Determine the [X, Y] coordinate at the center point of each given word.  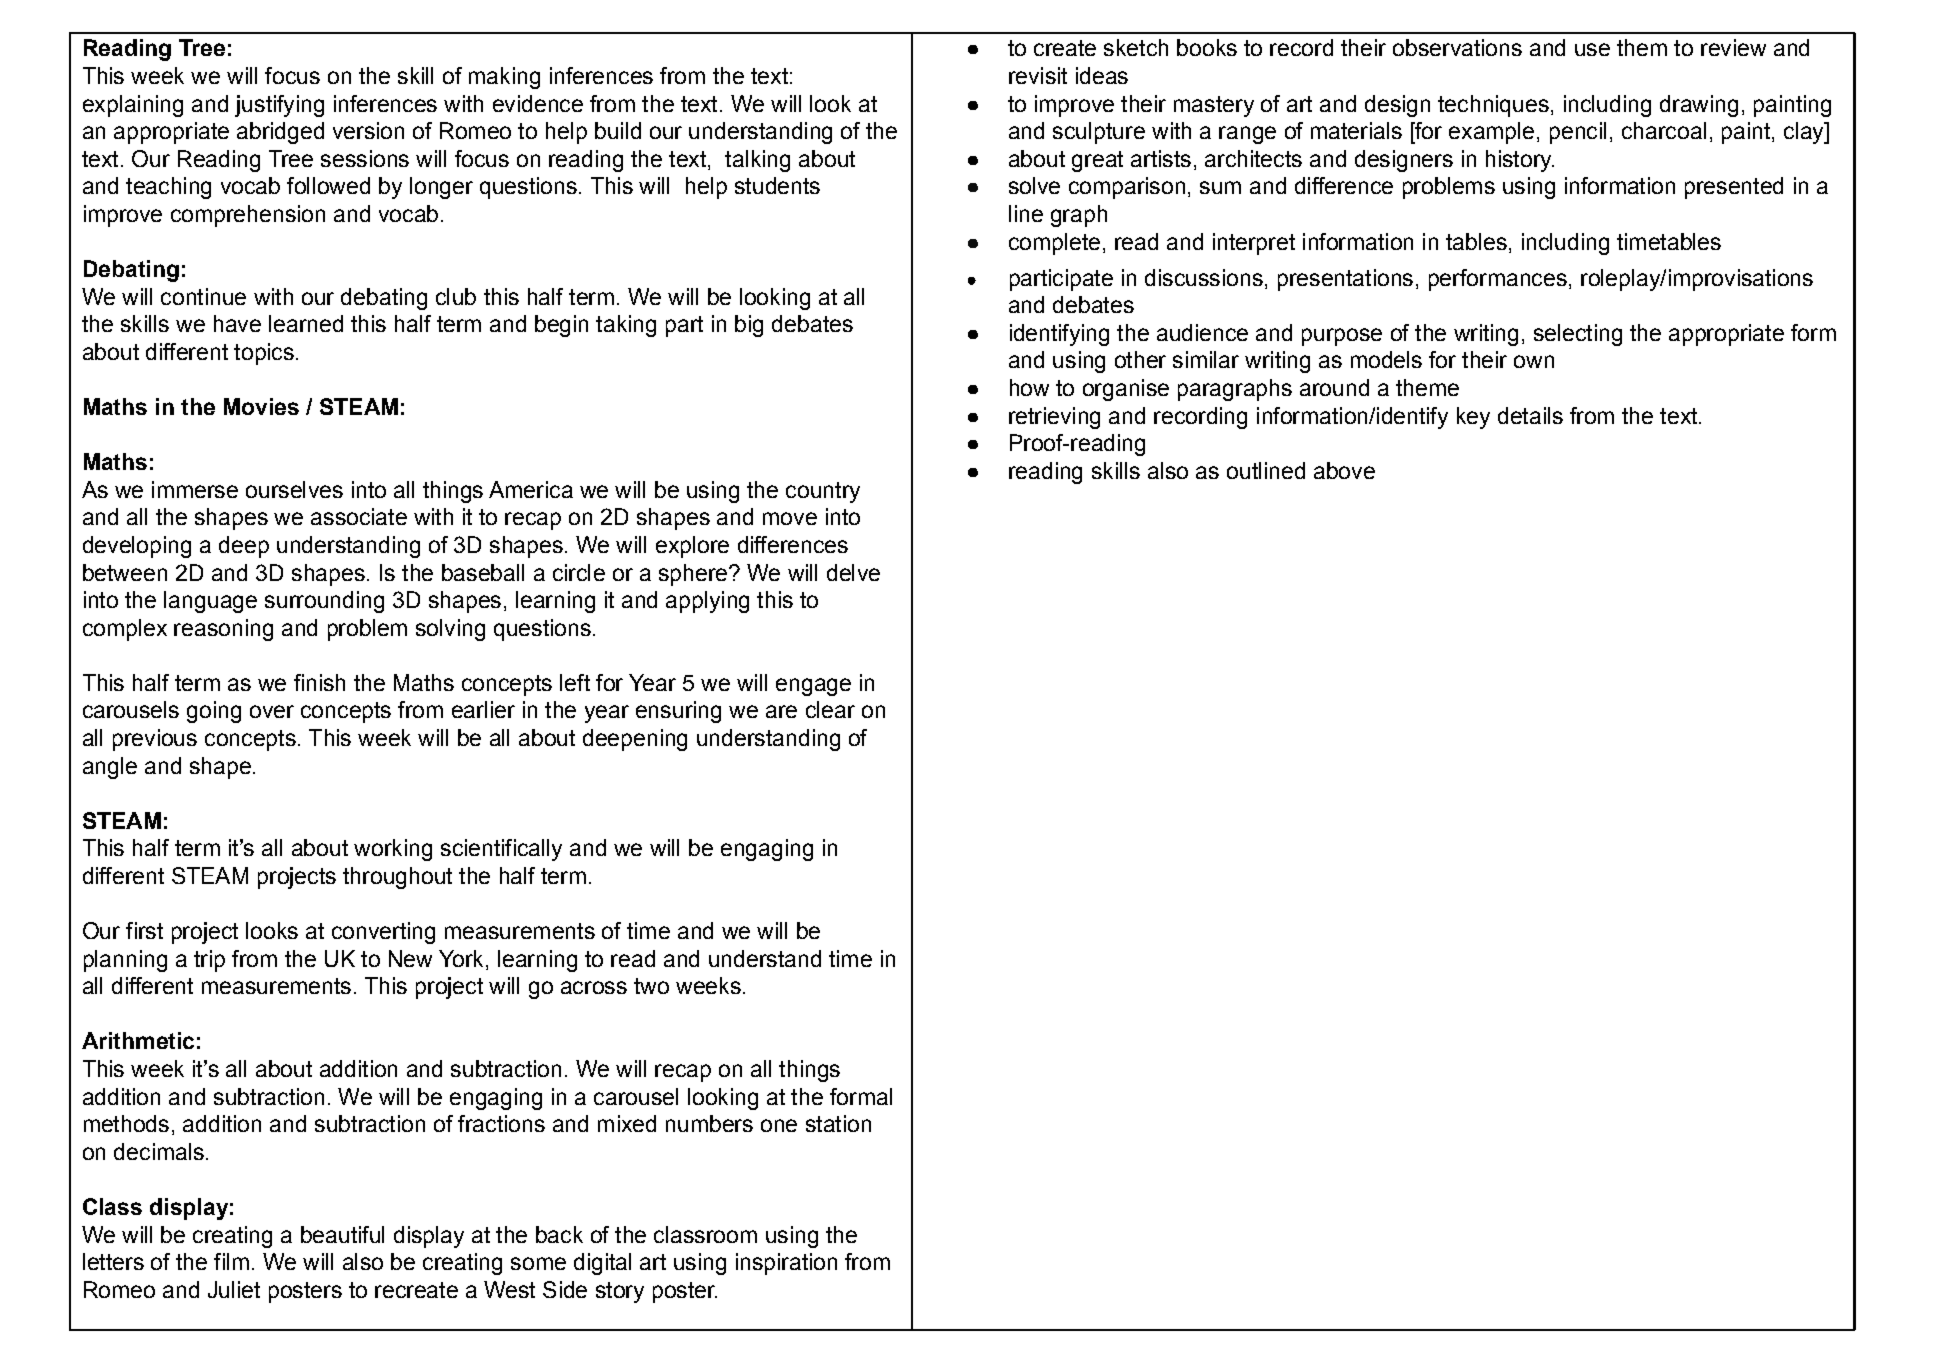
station [838, 1123]
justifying [279, 106]
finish [319, 682]
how [1029, 387]
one [779, 1125]
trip [209, 961]
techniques [1493, 106]
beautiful [342, 1234]
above [1344, 470]
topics [264, 354]
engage [813, 687]
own [1534, 361]
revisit [1038, 75]
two [651, 986]
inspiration [786, 1264]
